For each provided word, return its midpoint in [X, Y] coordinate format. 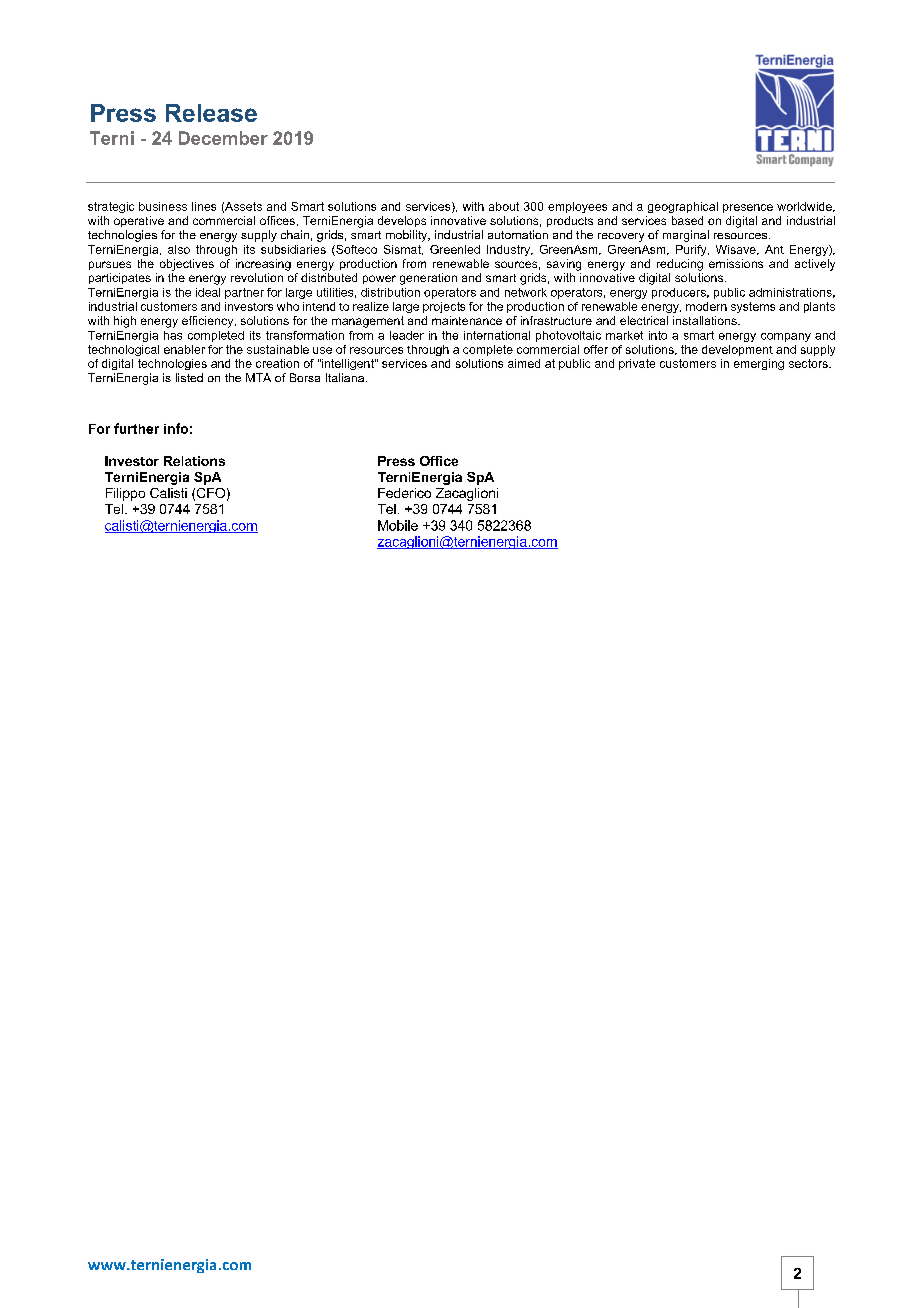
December [223, 138]
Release [211, 113]
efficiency [209, 322]
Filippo [125, 494]
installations [706, 320]
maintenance [467, 320]
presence [748, 208]
